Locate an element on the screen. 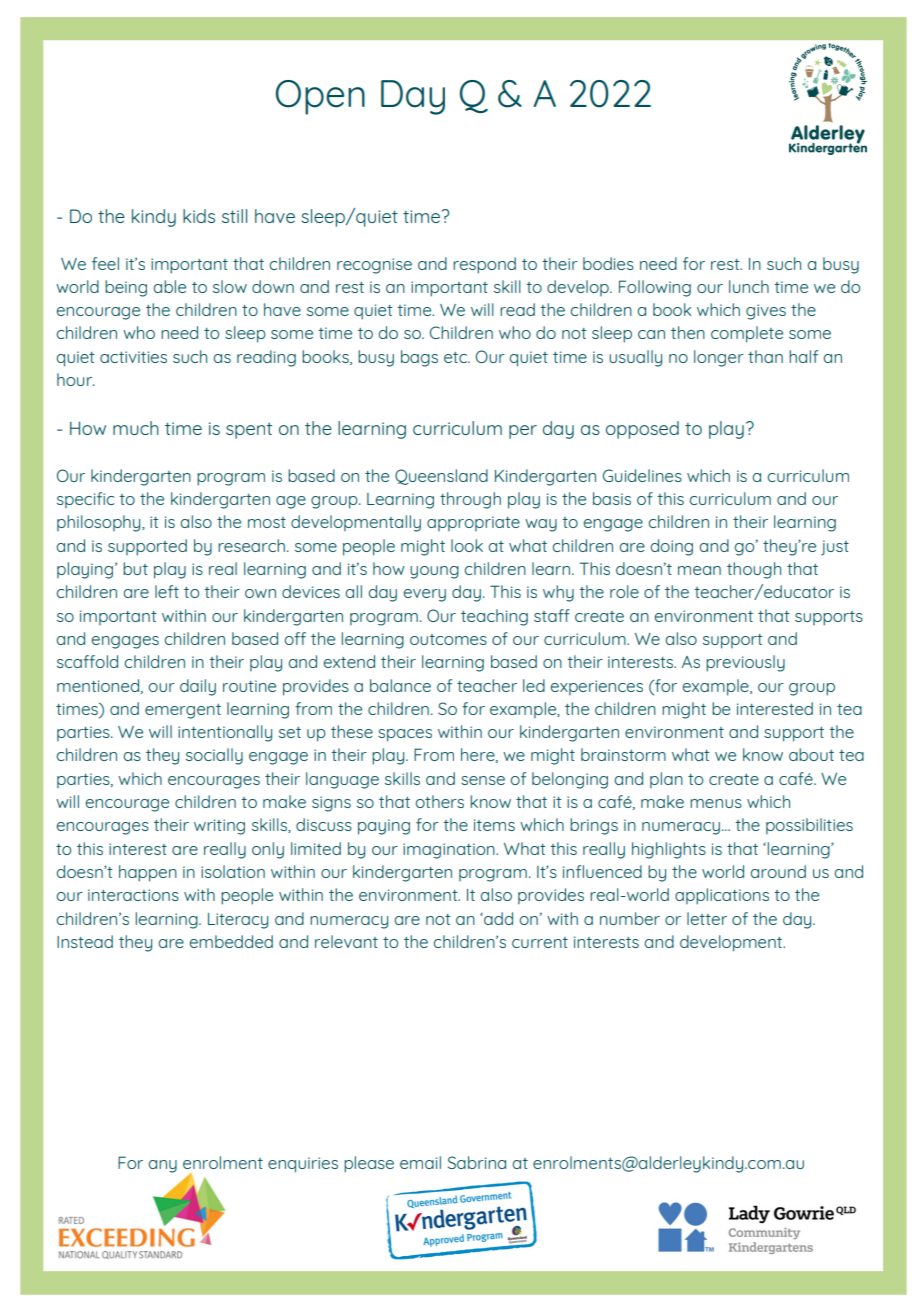  any is located at coordinates (162, 1166).
